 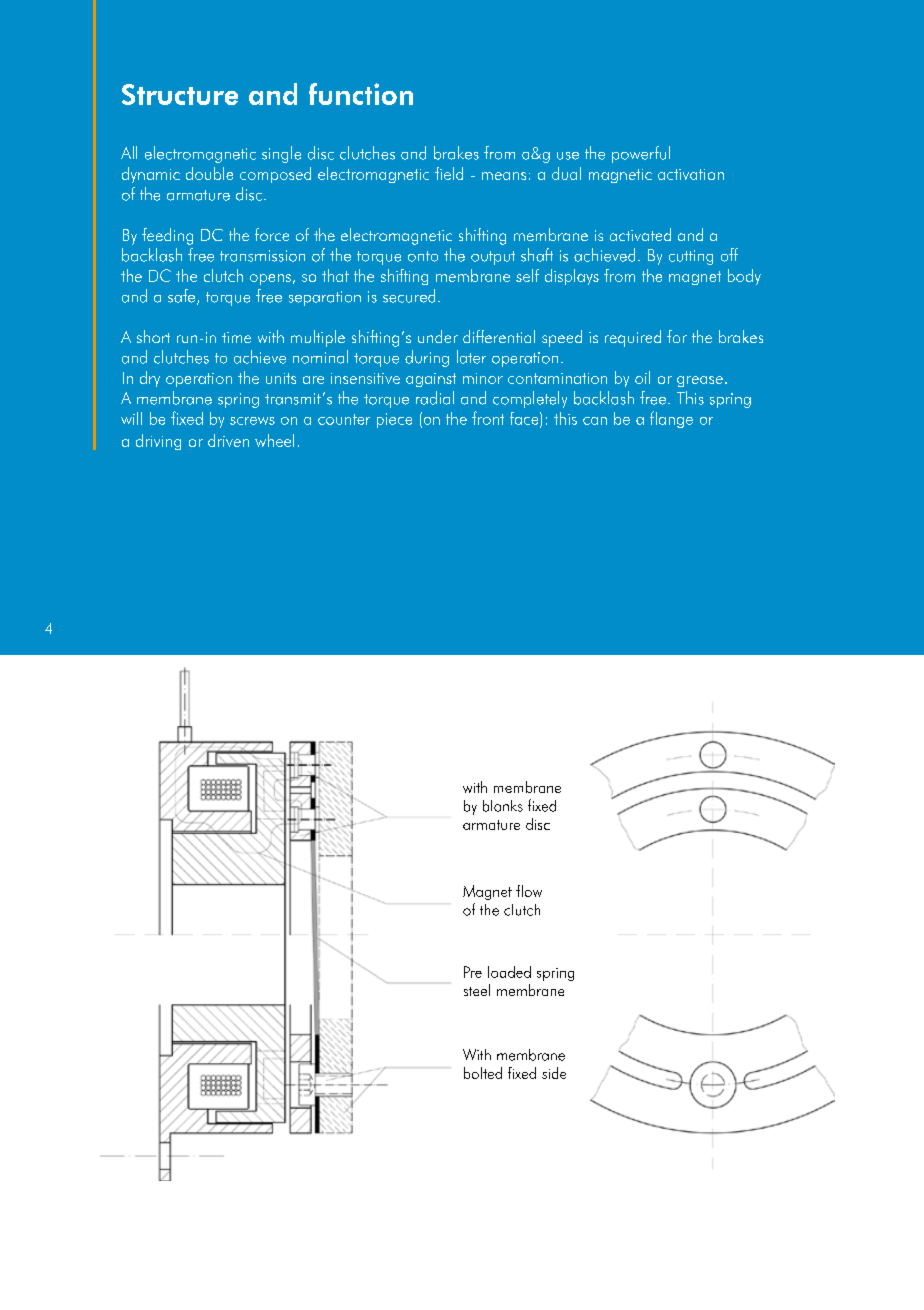 What do you see at coordinates (509, 972) in the screenshot?
I see `loaded` at bounding box center [509, 972].
